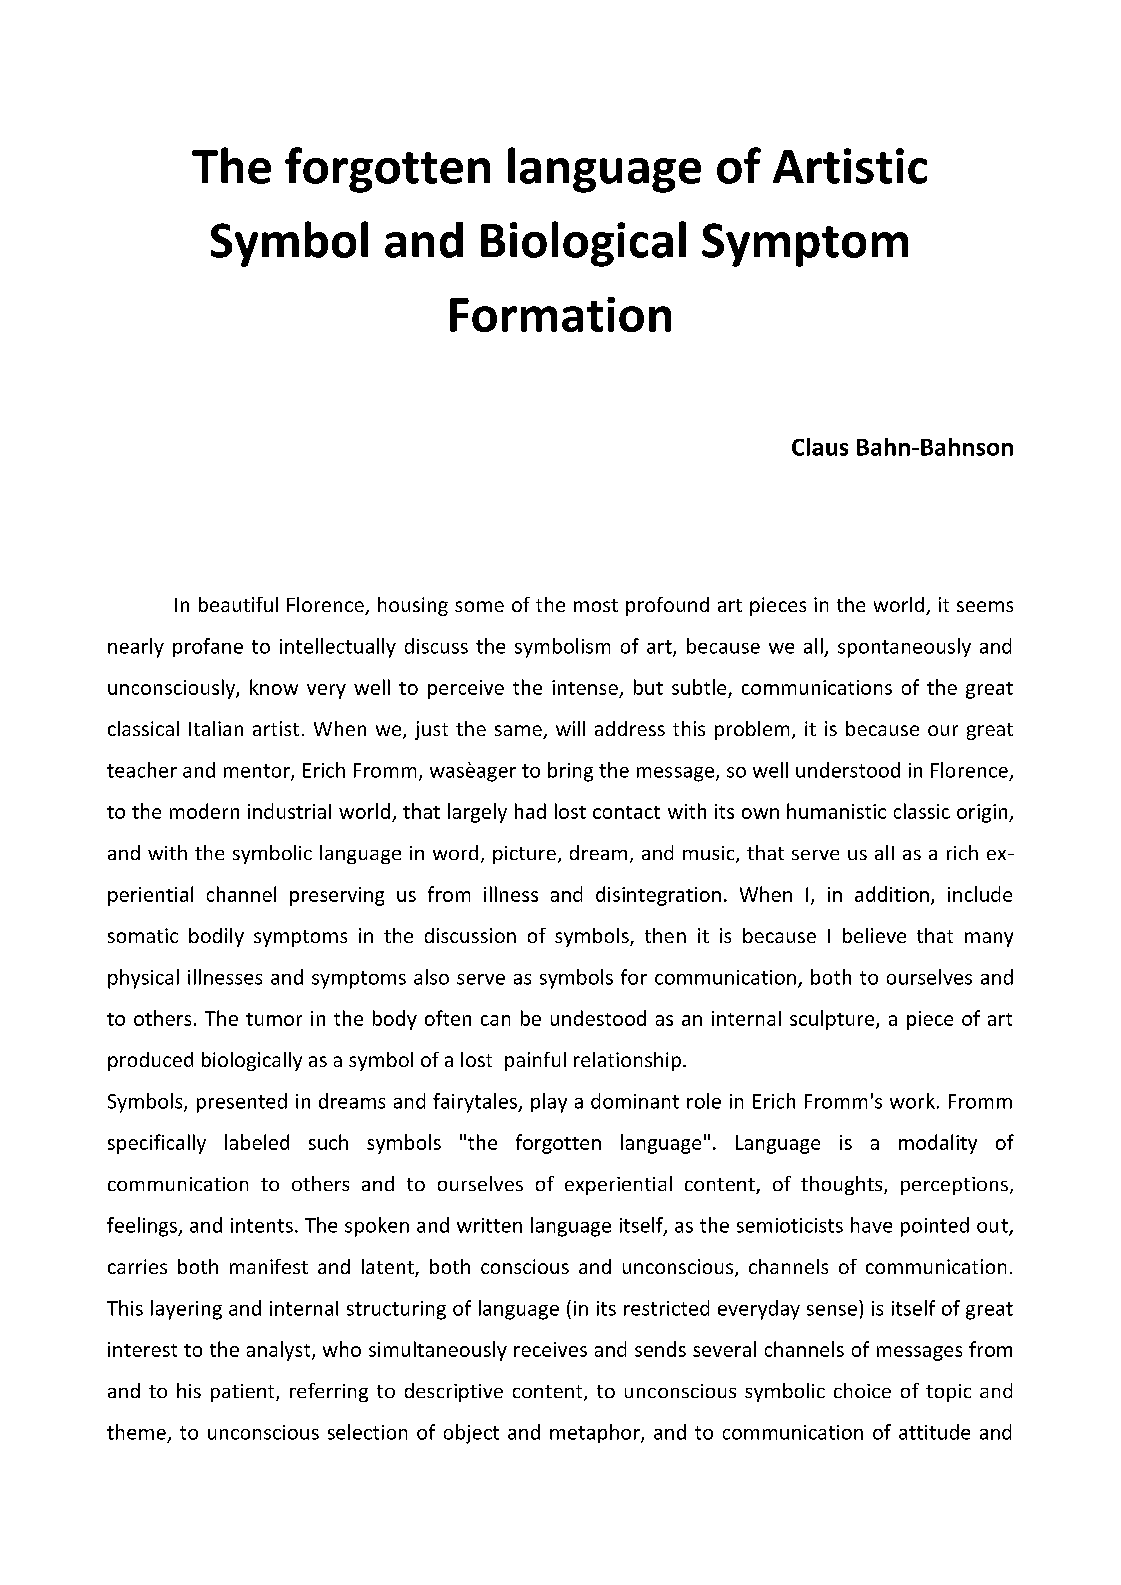 The height and width of the image is (1585, 1121). I want to click on choice, so click(862, 1390).
